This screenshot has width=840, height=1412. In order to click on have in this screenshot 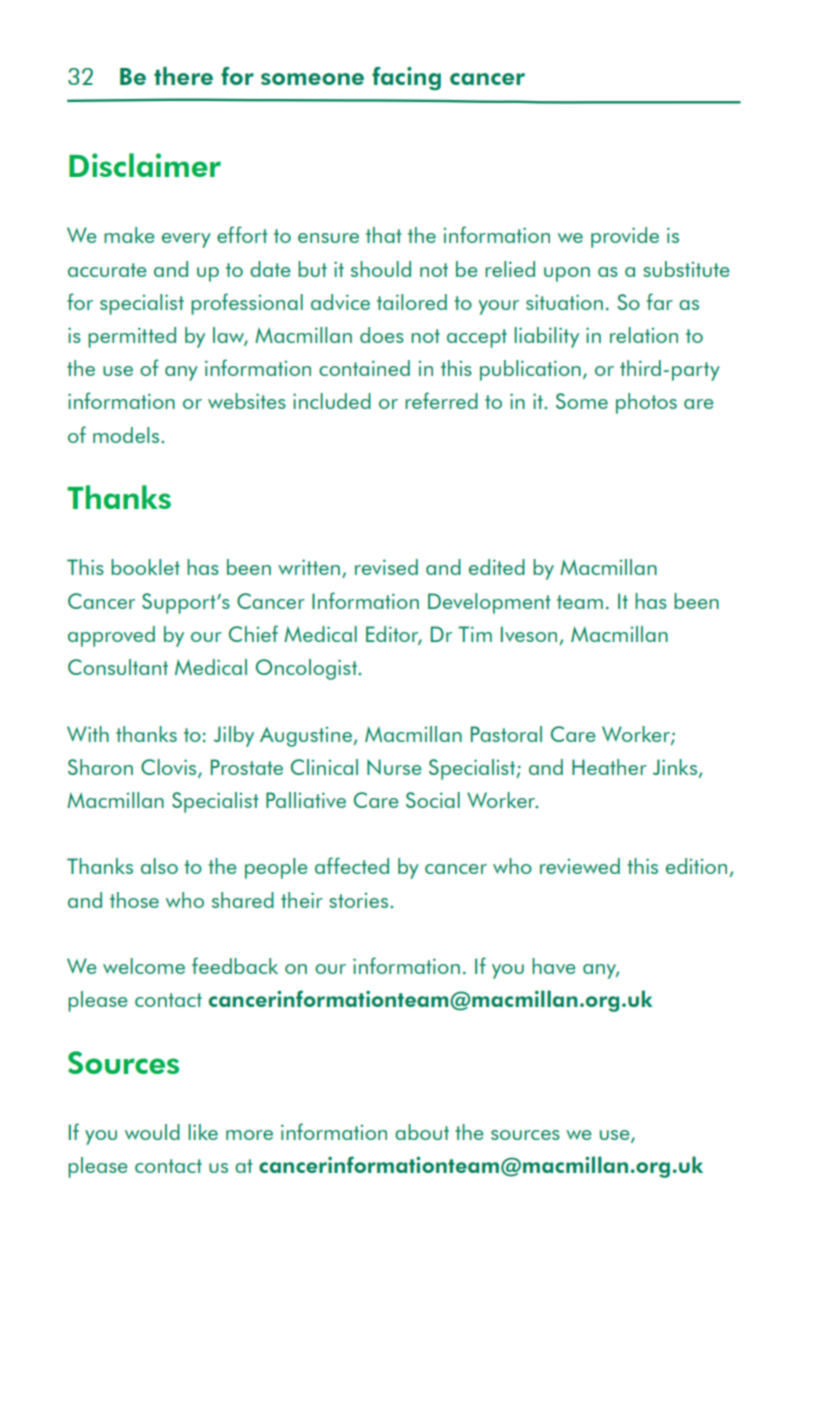, I will do `click(554, 966)`.
